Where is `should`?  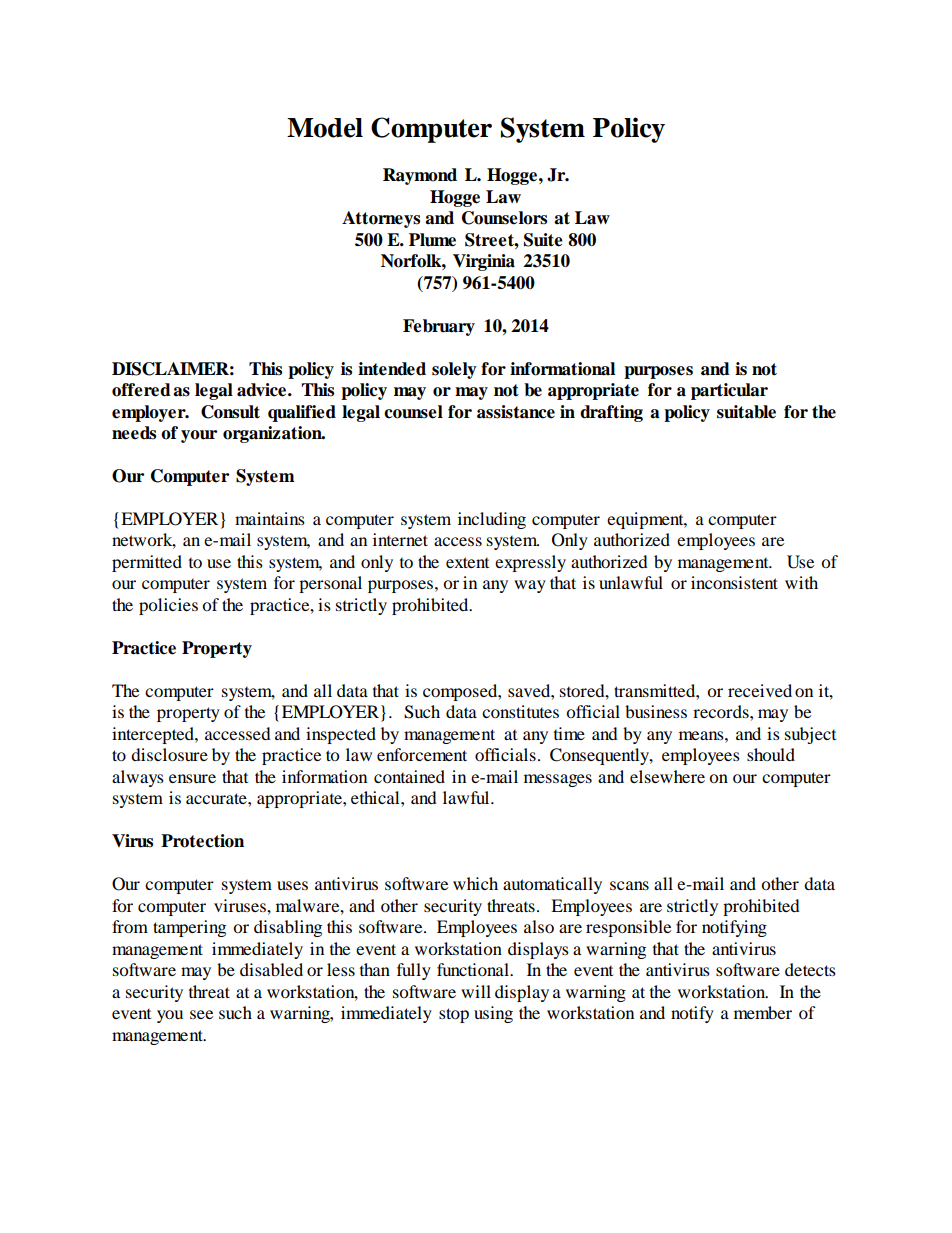
should is located at coordinates (771, 754).
